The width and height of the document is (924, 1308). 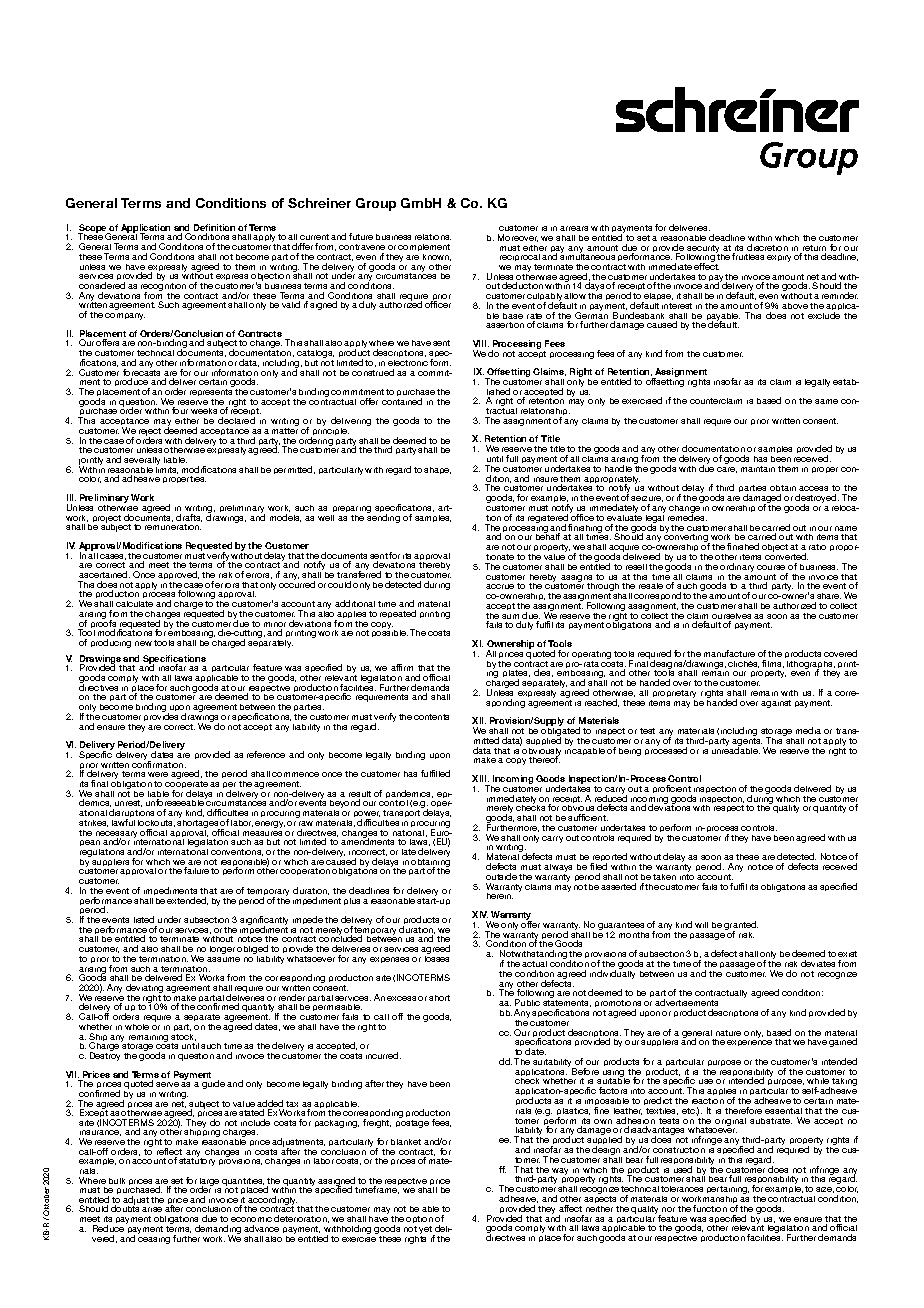 What do you see at coordinates (776, 704) in the document?
I see `against` at bounding box center [776, 704].
